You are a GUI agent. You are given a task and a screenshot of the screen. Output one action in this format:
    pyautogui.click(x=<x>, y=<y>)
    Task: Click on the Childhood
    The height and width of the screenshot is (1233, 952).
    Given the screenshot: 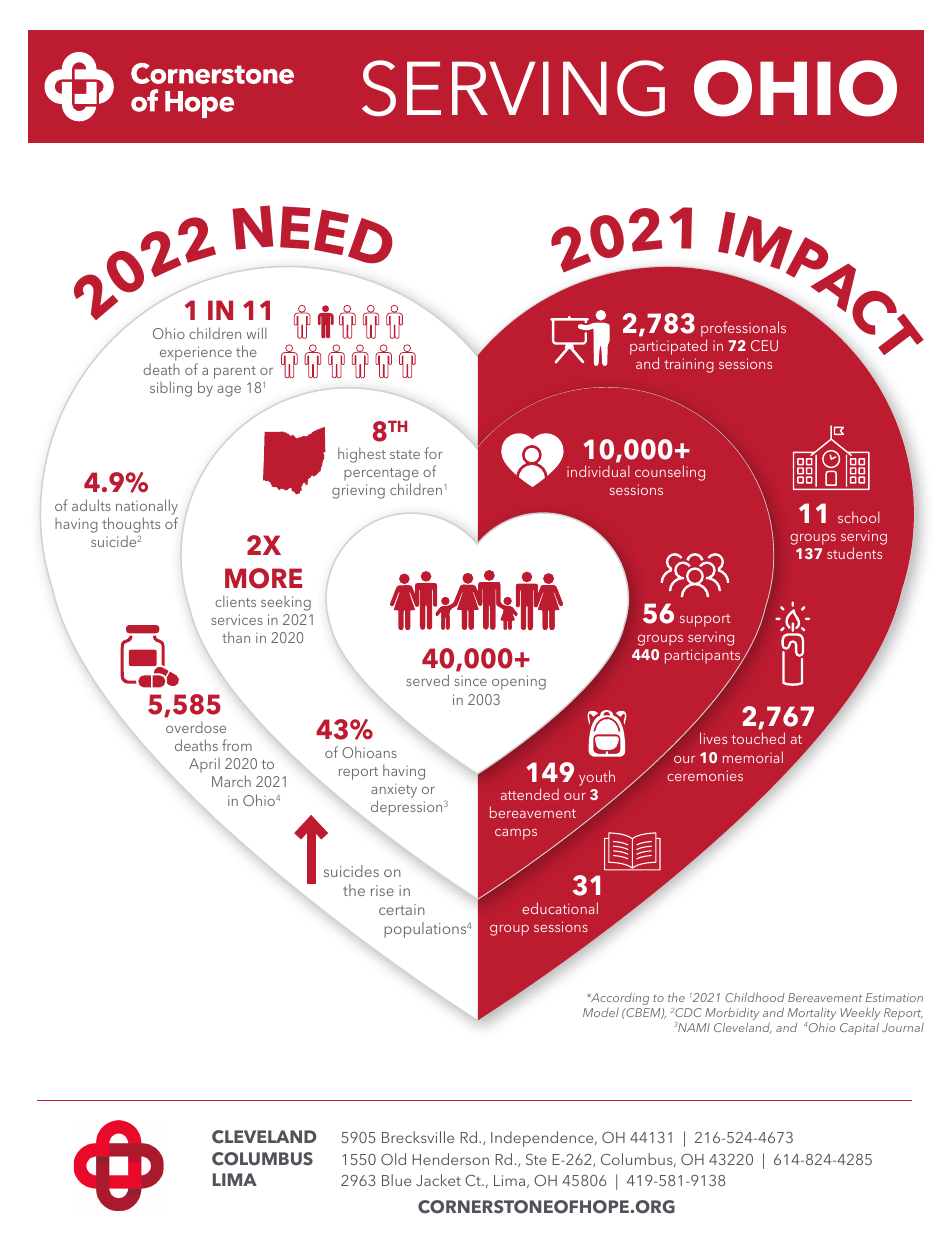 What is the action you would take?
    pyautogui.click(x=755, y=997)
